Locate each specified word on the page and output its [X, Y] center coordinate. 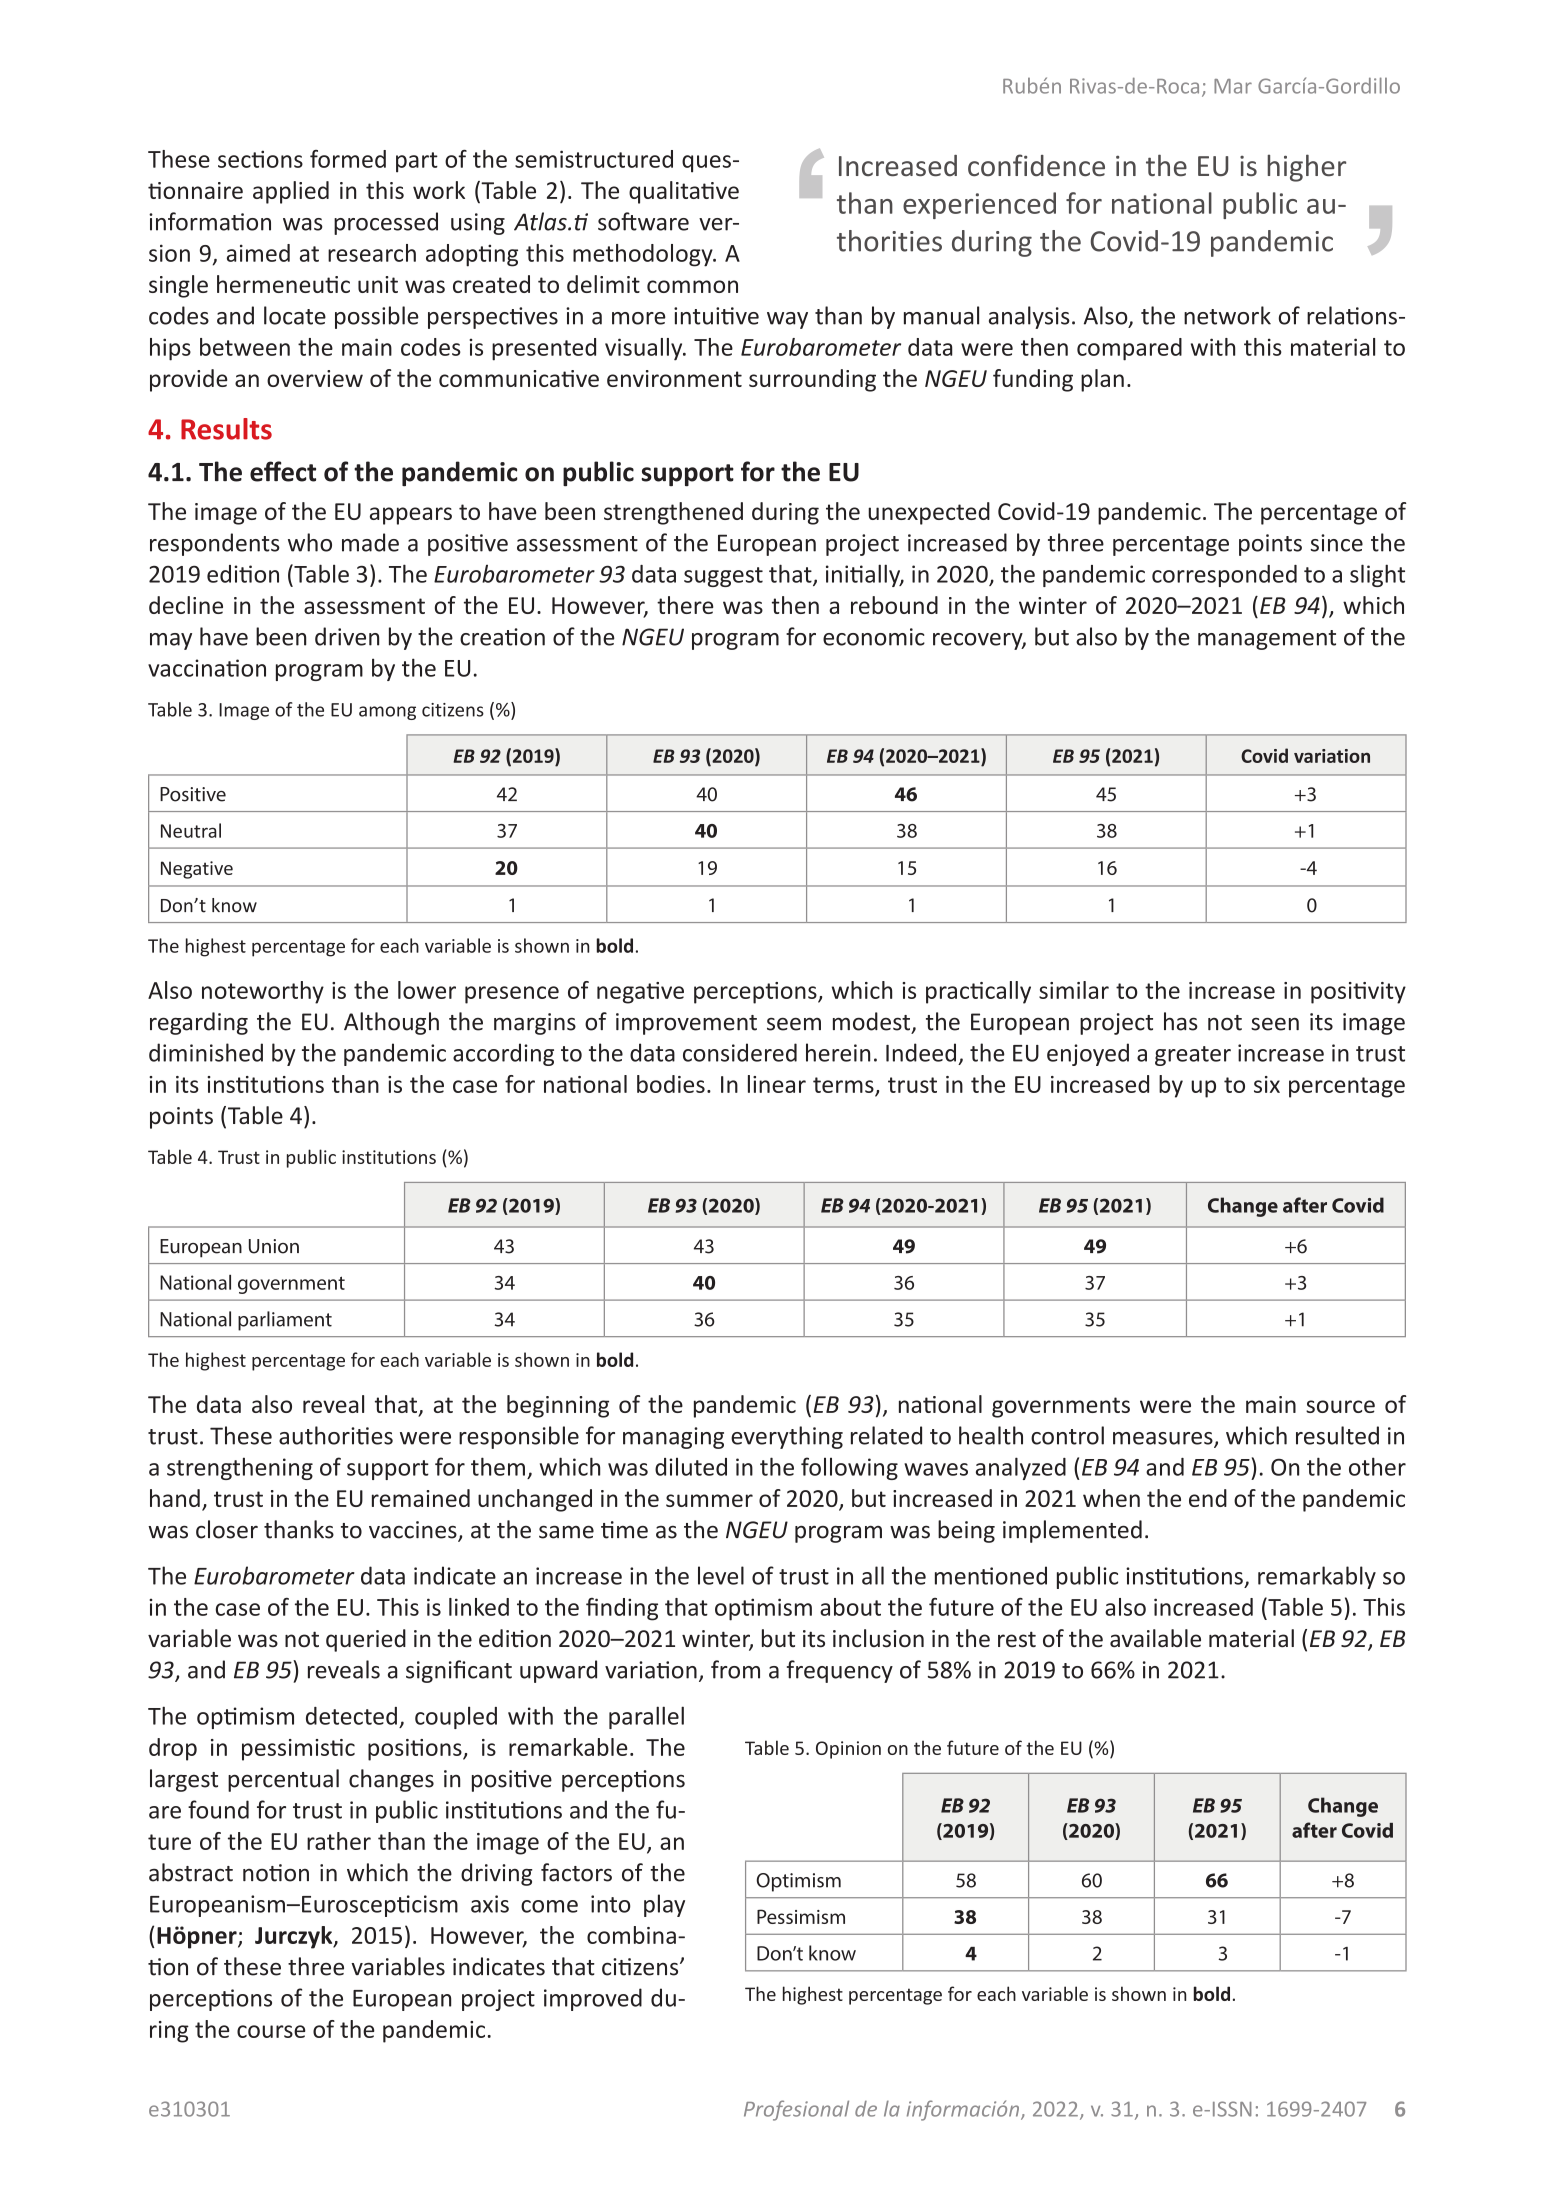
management [1267, 640]
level [721, 1575]
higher [1306, 168]
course [271, 2031]
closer [227, 1529]
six [1267, 1084]
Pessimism [801, 1916]
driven [347, 636]
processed [386, 223]
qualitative [684, 192]
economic [874, 637]
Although [391, 1023]
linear [777, 1084]
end [1208, 1498]
